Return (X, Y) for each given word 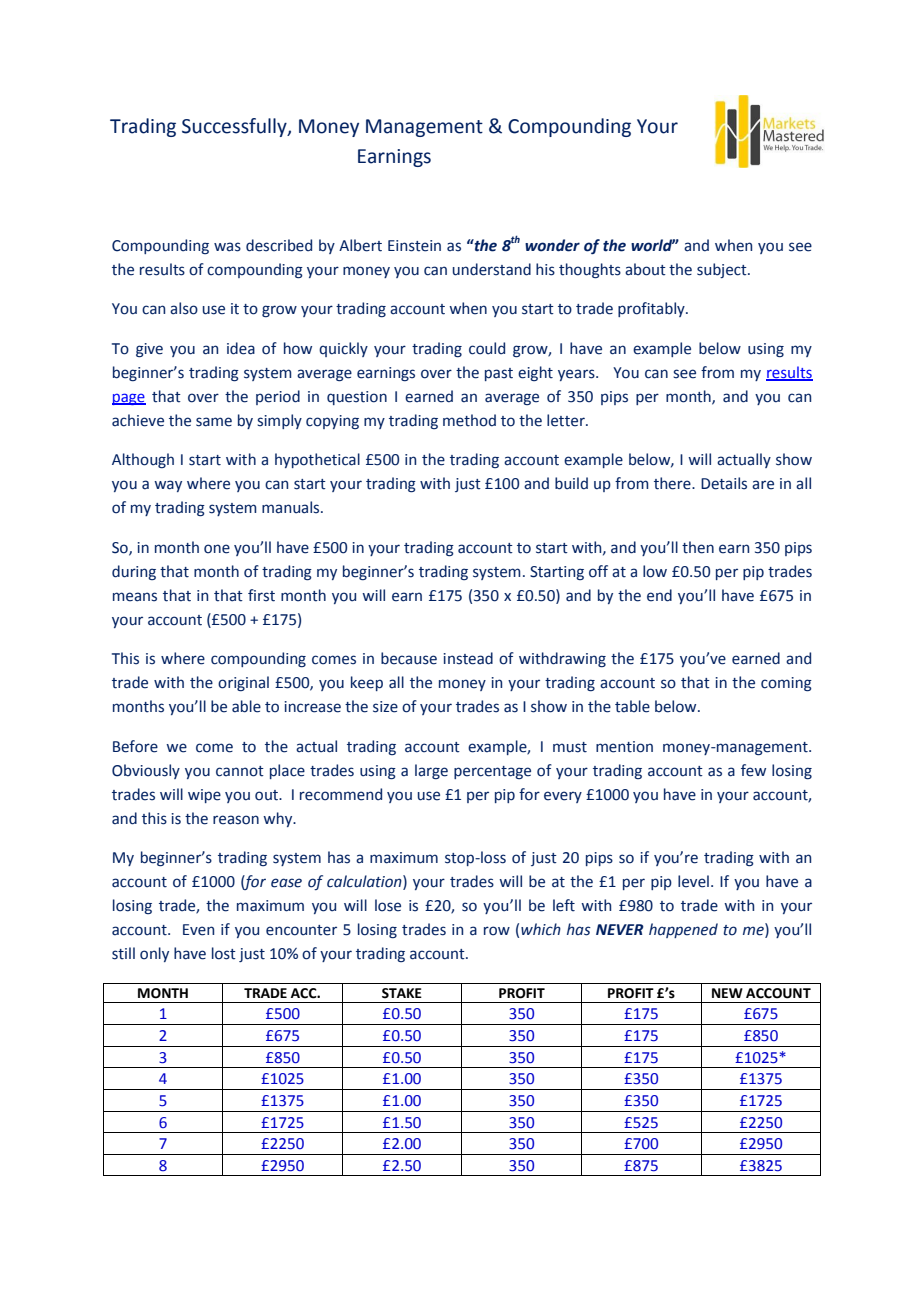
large (431, 771)
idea (241, 348)
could (487, 348)
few (753, 770)
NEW (727, 993)
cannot (240, 771)
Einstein (414, 246)
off (598, 571)
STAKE (402, 993)
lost (224, 953)
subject (723, 270)
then (698, 547)
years (577, 375)
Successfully (235, 127)
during (134, 572)
